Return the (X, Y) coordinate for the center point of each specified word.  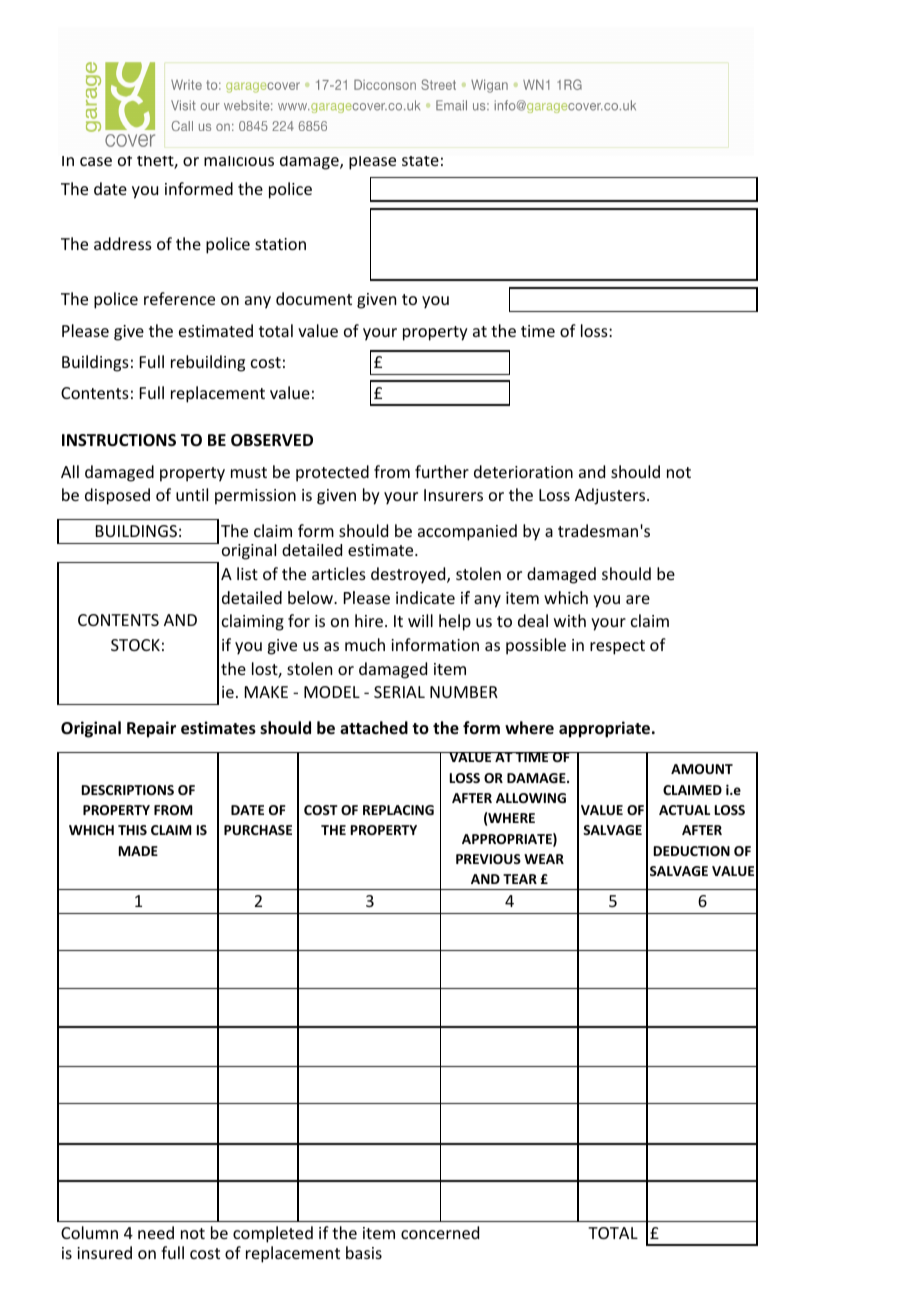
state (420, 161)
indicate (425, 597)
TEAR (520, 879)
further (442, 471)
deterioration (523, 471)
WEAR (544, 859)
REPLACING (398, 810)
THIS (132, 830)
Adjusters (611, 496)
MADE (138, 851)
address (123, 243)
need (156, 1232)
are (638, 599)
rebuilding (208, 363)
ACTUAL (684, 810)
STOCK (135, 645)
